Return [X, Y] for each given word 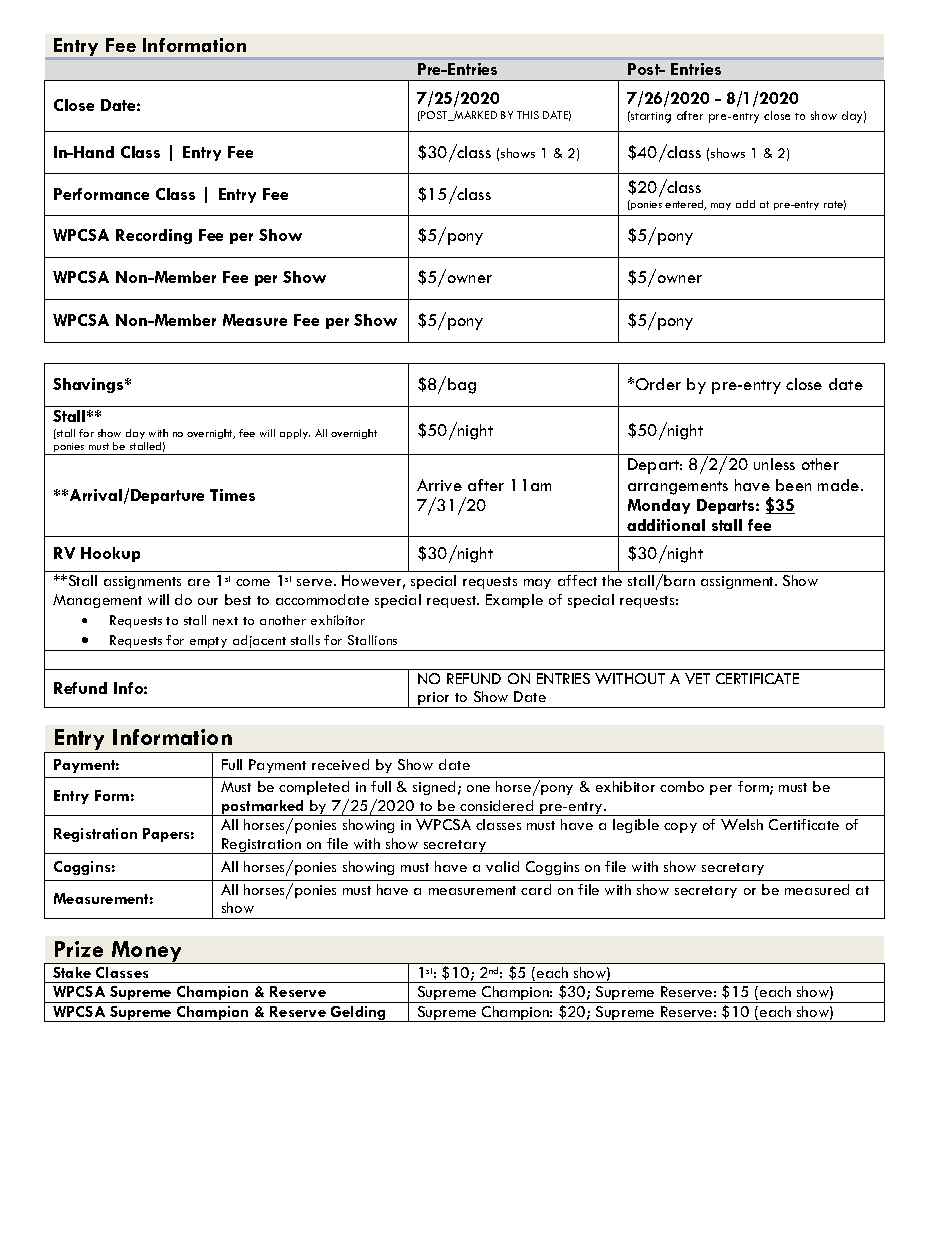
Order [658, 384]
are [199, 582]
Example [514, 601]
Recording [154, 236]
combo [682, 786]
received [340, 764]
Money [147, 952]
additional [666, 525]
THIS [528, 115]
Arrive [439, 485]
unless [774, 464]
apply [295, 434]
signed [434, 788]
